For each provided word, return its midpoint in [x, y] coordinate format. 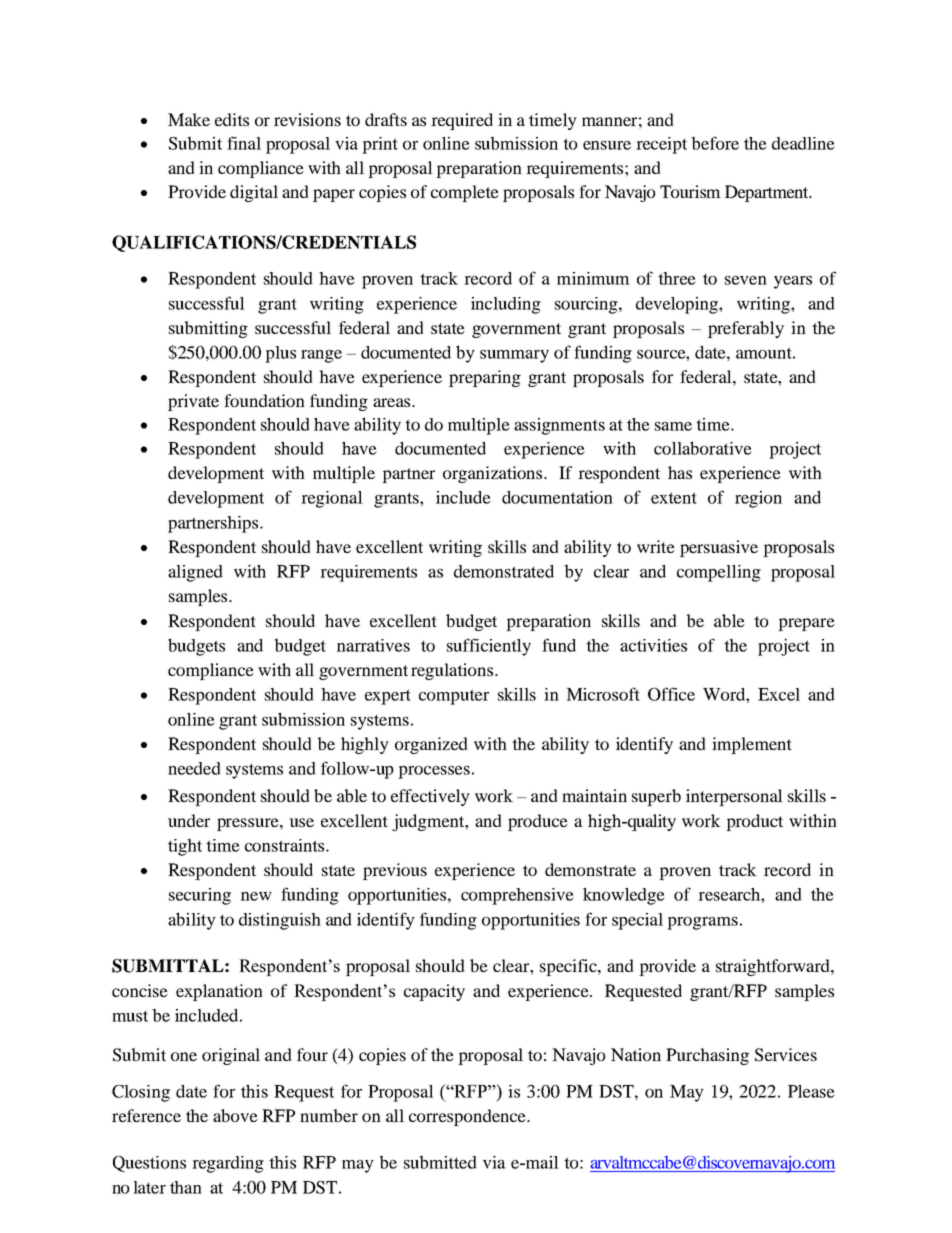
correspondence [468, 1117]
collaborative [703, 448]
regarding [228, 1164]
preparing [485, 378]
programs [702, 923]
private [193, 402]
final [244, 143]
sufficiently [489, 647]
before [715, 143]
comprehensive [517, 896]
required [462, 121]
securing [200, 896]
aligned [195, 573]
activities [653, 645]
